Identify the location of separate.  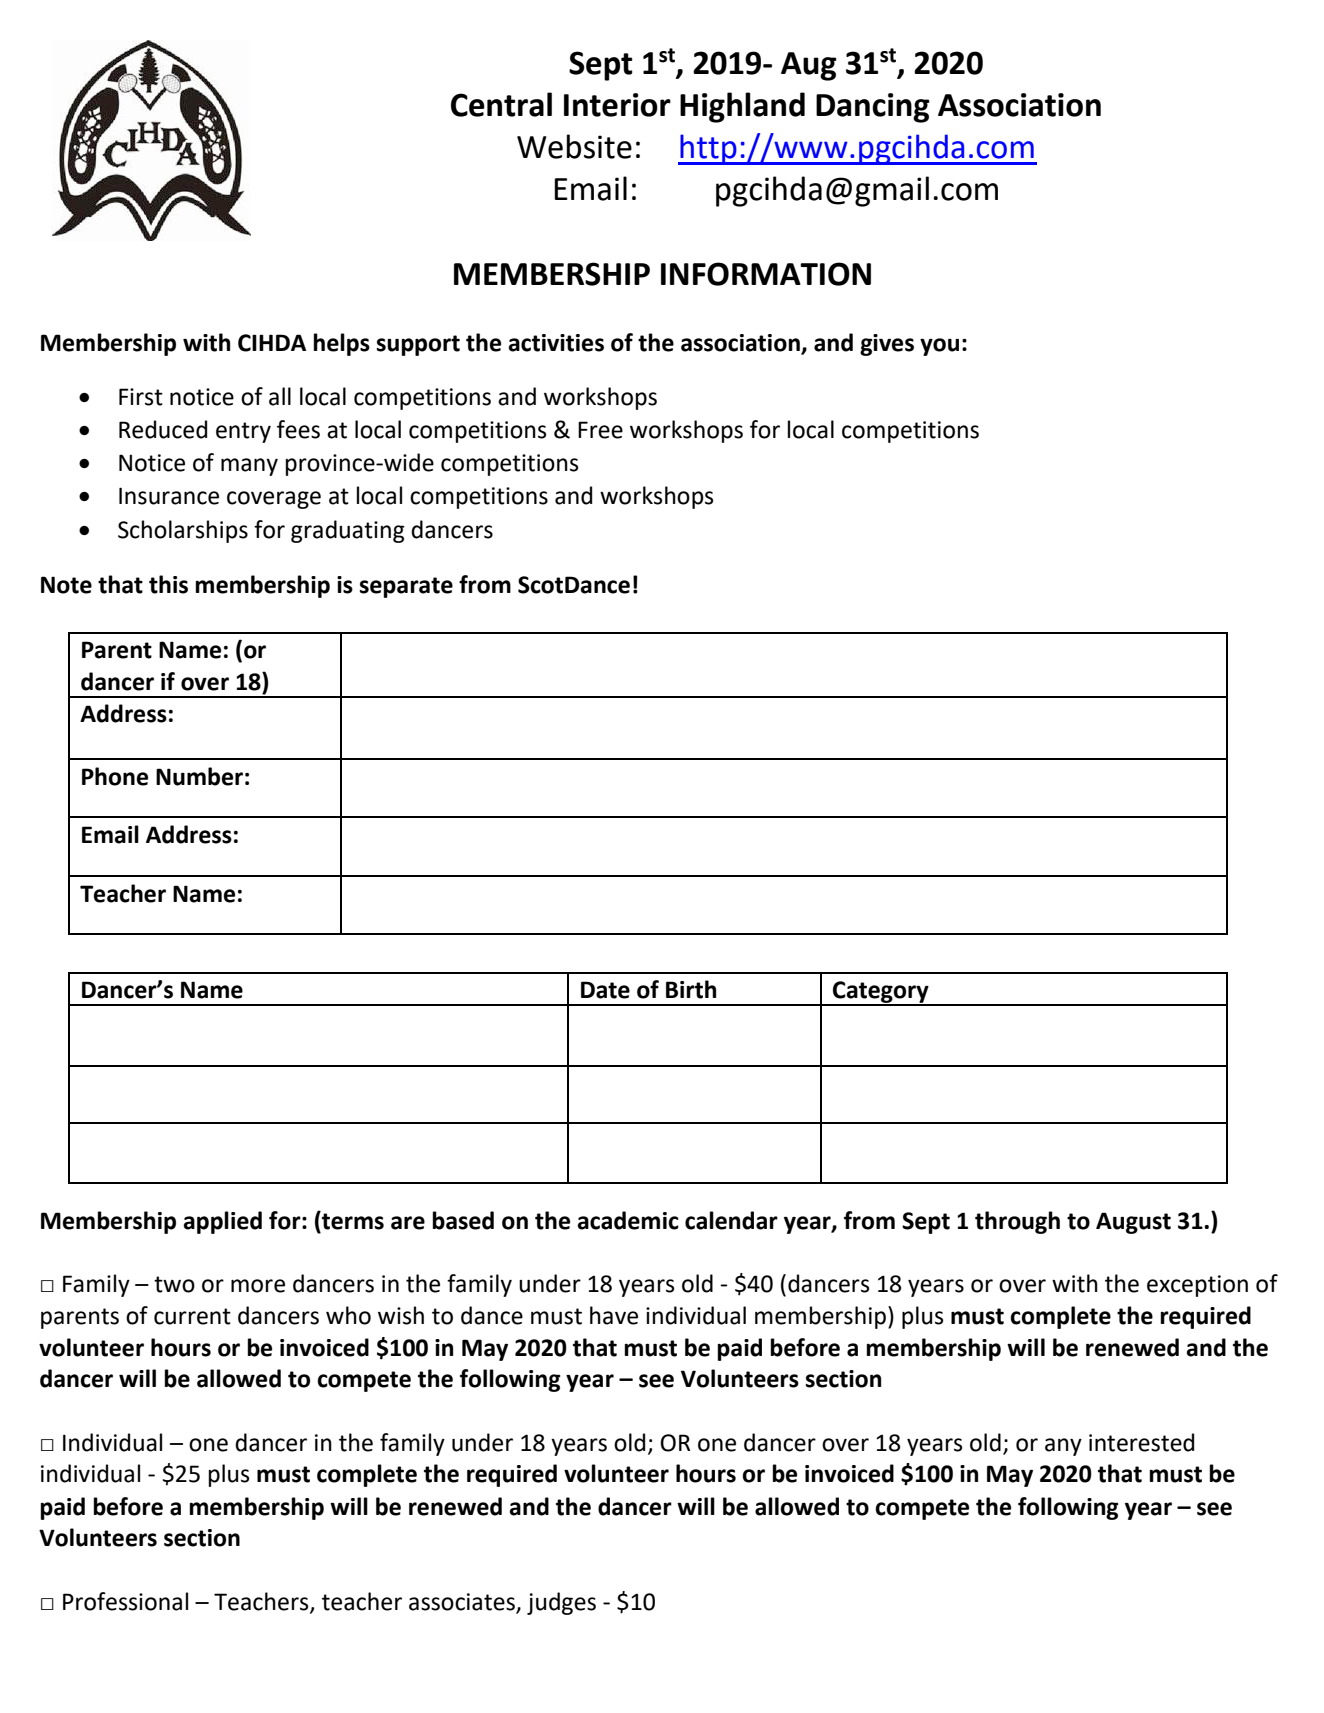
(406, 587).
